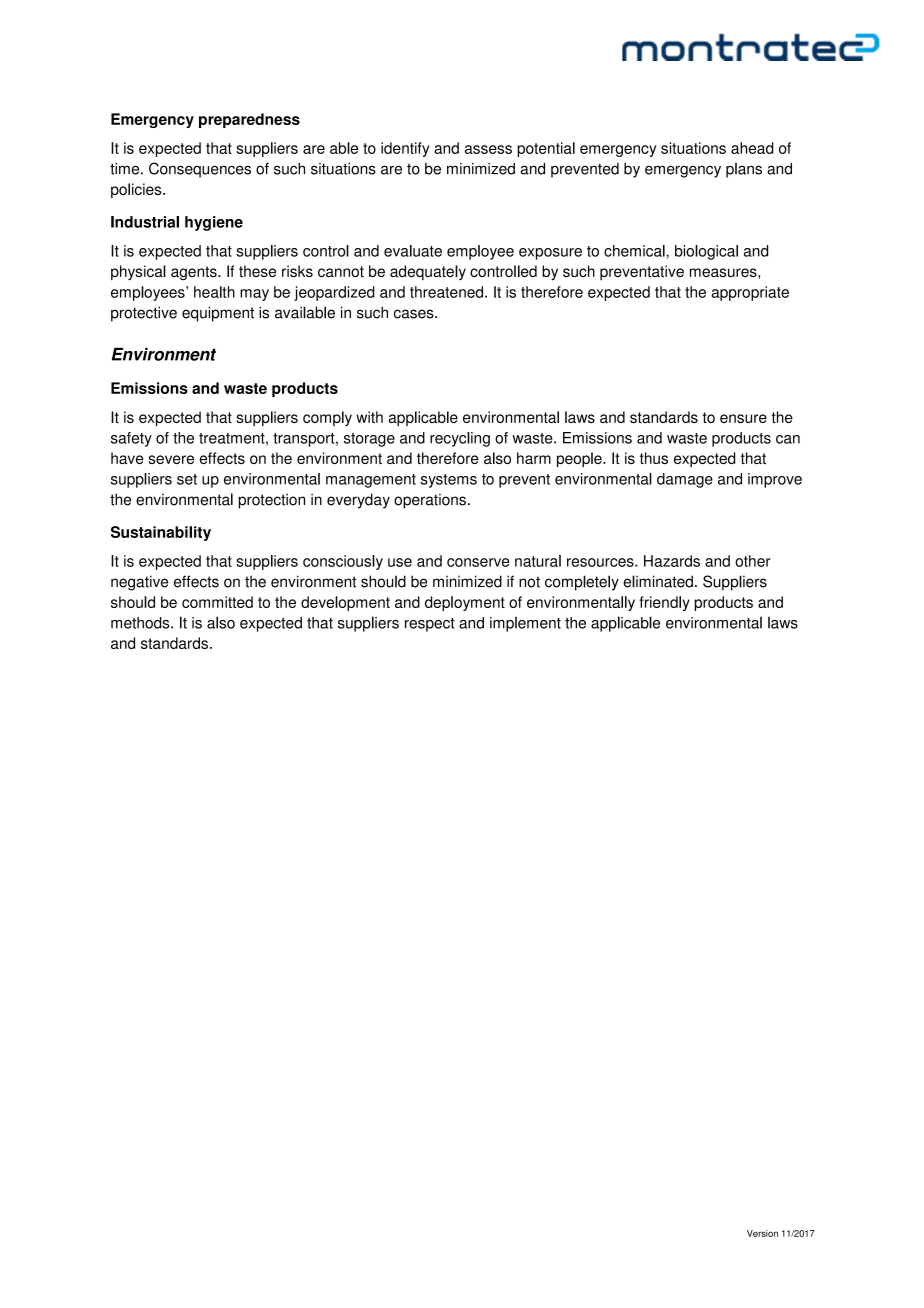 The image size is (924, 1308). Describe the element at coordinates (460, 439) in the screenshot. I see `recycling` at that location.
